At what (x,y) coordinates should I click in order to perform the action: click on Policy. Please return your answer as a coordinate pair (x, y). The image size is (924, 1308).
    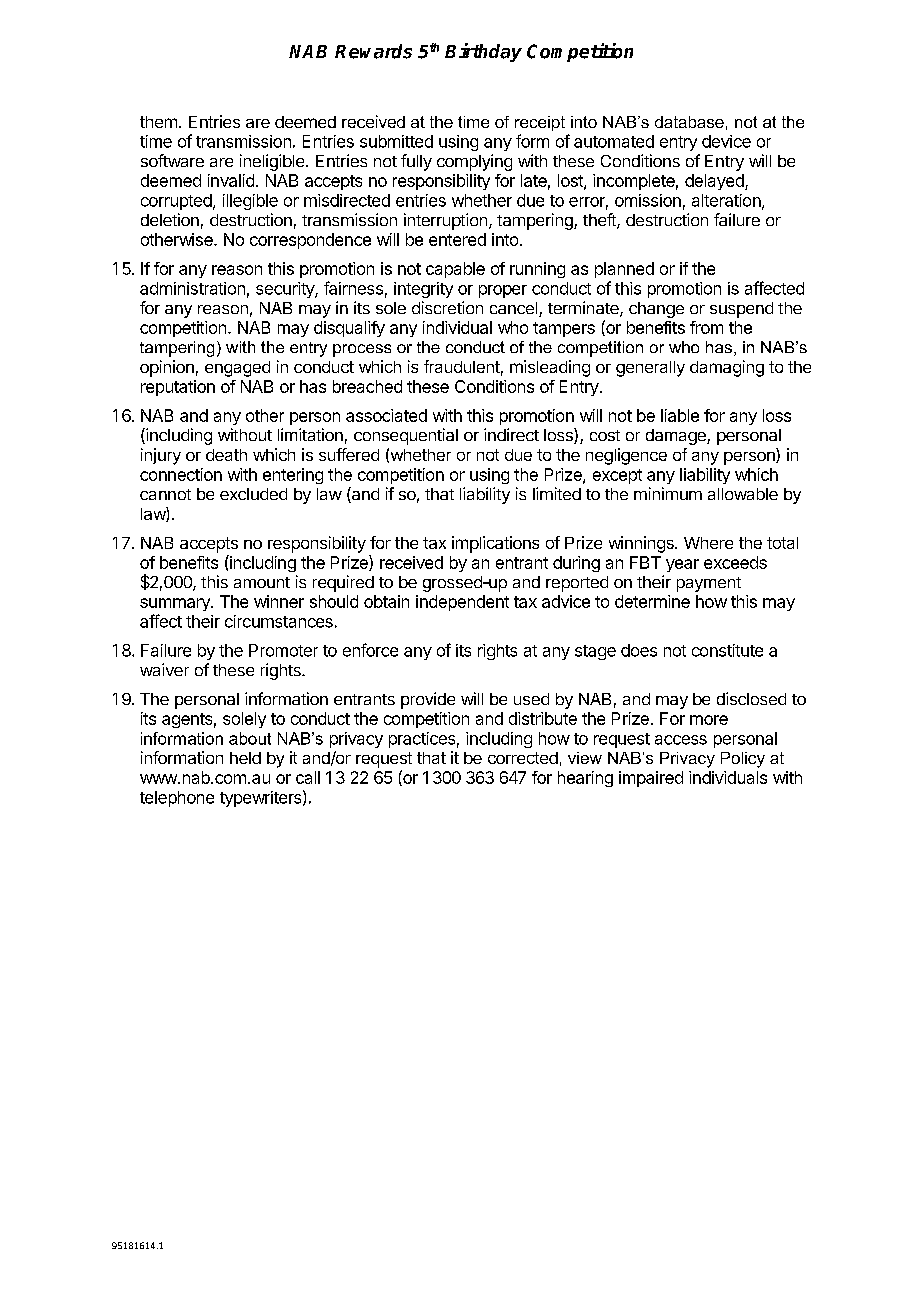
    Looking at the image, I should click on (743, 760).
